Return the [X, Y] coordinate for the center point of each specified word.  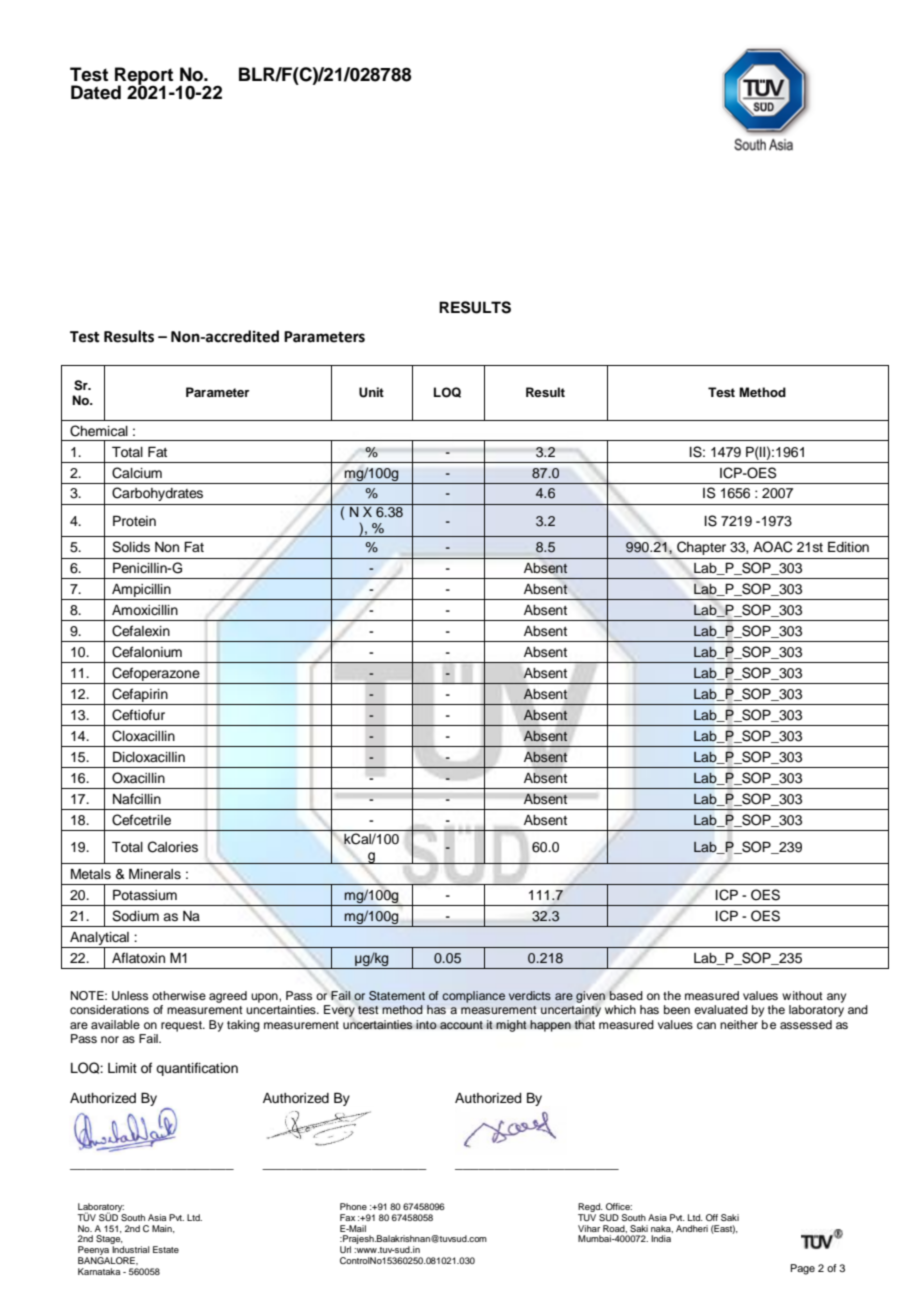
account [461, 1025]
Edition [848, 547]
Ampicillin [141, 592]
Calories [173, 847]
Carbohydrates [157, 494]
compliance [473, 997]
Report [144, 77]
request [182, 1026]
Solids [131, 547]
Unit [371, 392]
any [836, 998]
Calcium [137, 473]
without [802, 995]
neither [739, 1024]
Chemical [99, 431]
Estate [166, 1249]
